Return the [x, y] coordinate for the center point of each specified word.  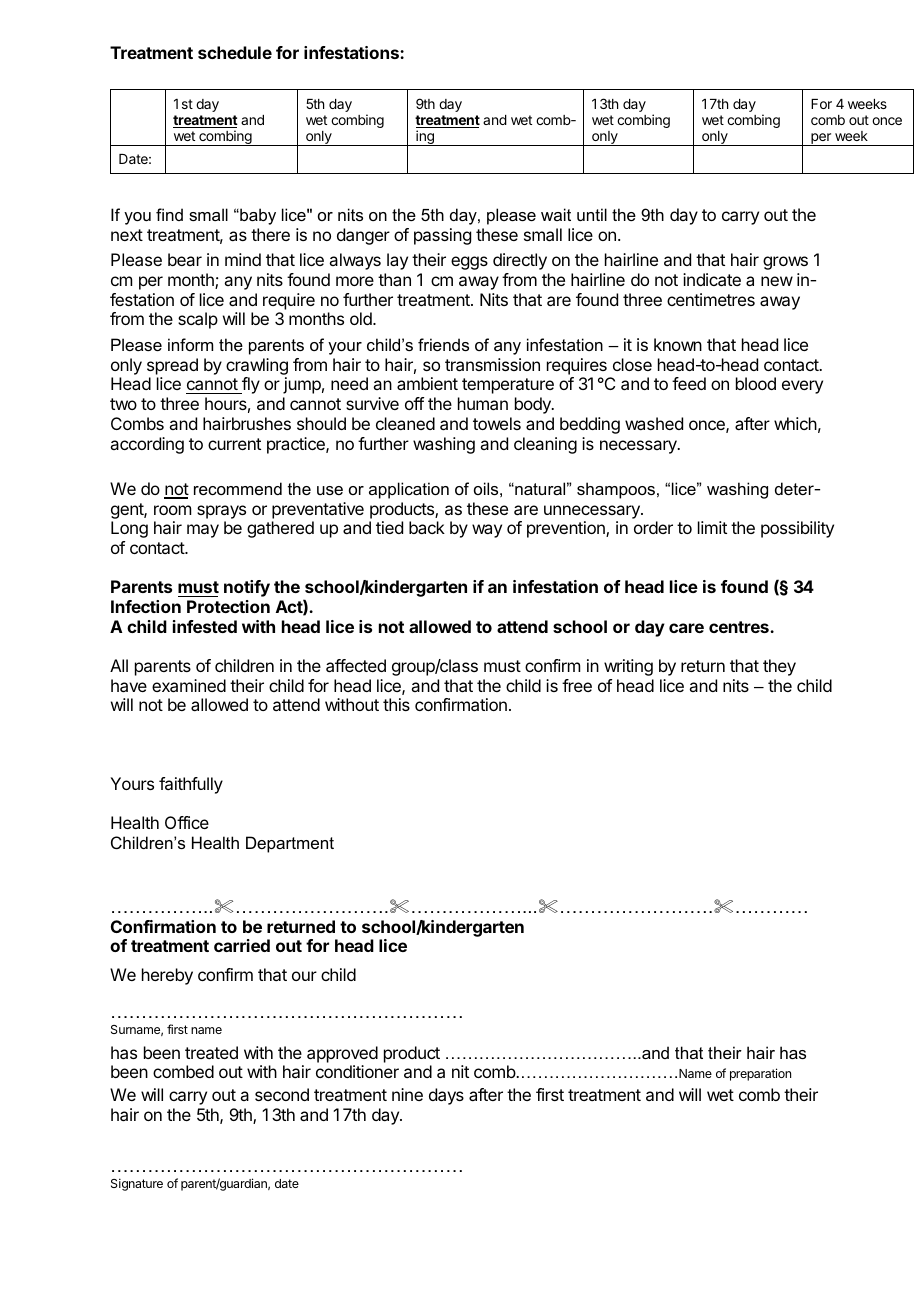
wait [556, 214]
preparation [760, 1074]
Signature [137, 1184]
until [592, 214]
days [446, 1096]
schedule [235, 52]
